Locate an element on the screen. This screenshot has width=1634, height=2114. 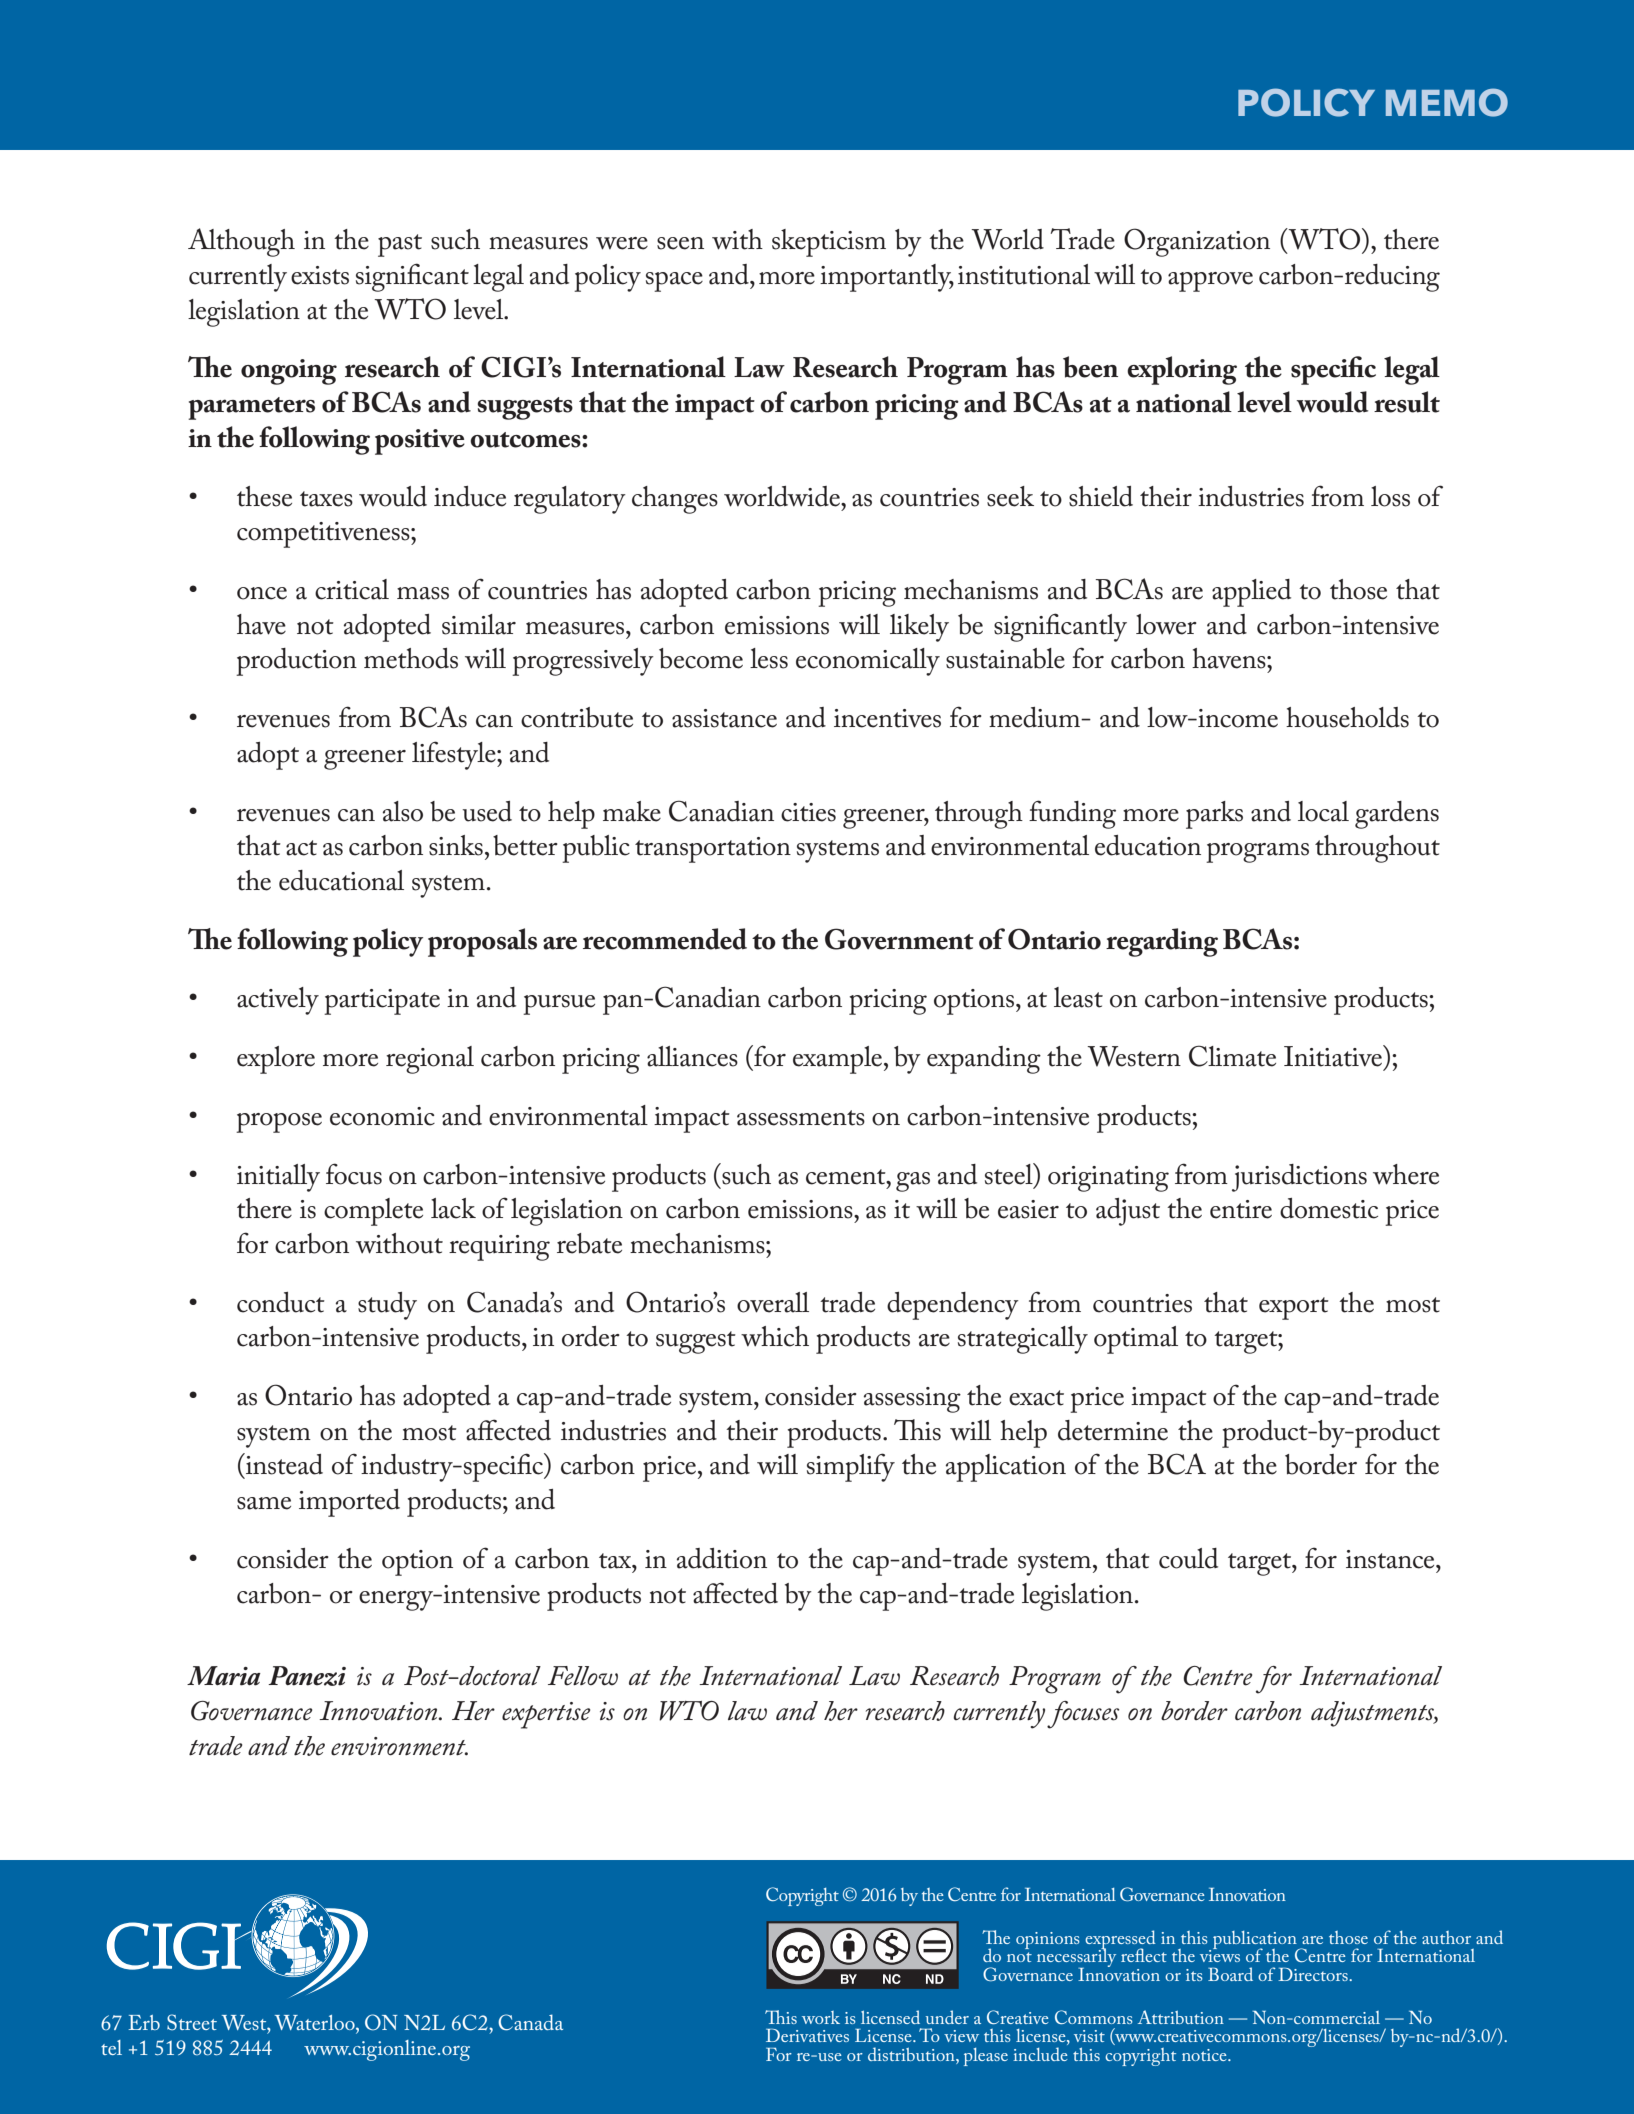
transportation is located at coordinates (713, 850).
